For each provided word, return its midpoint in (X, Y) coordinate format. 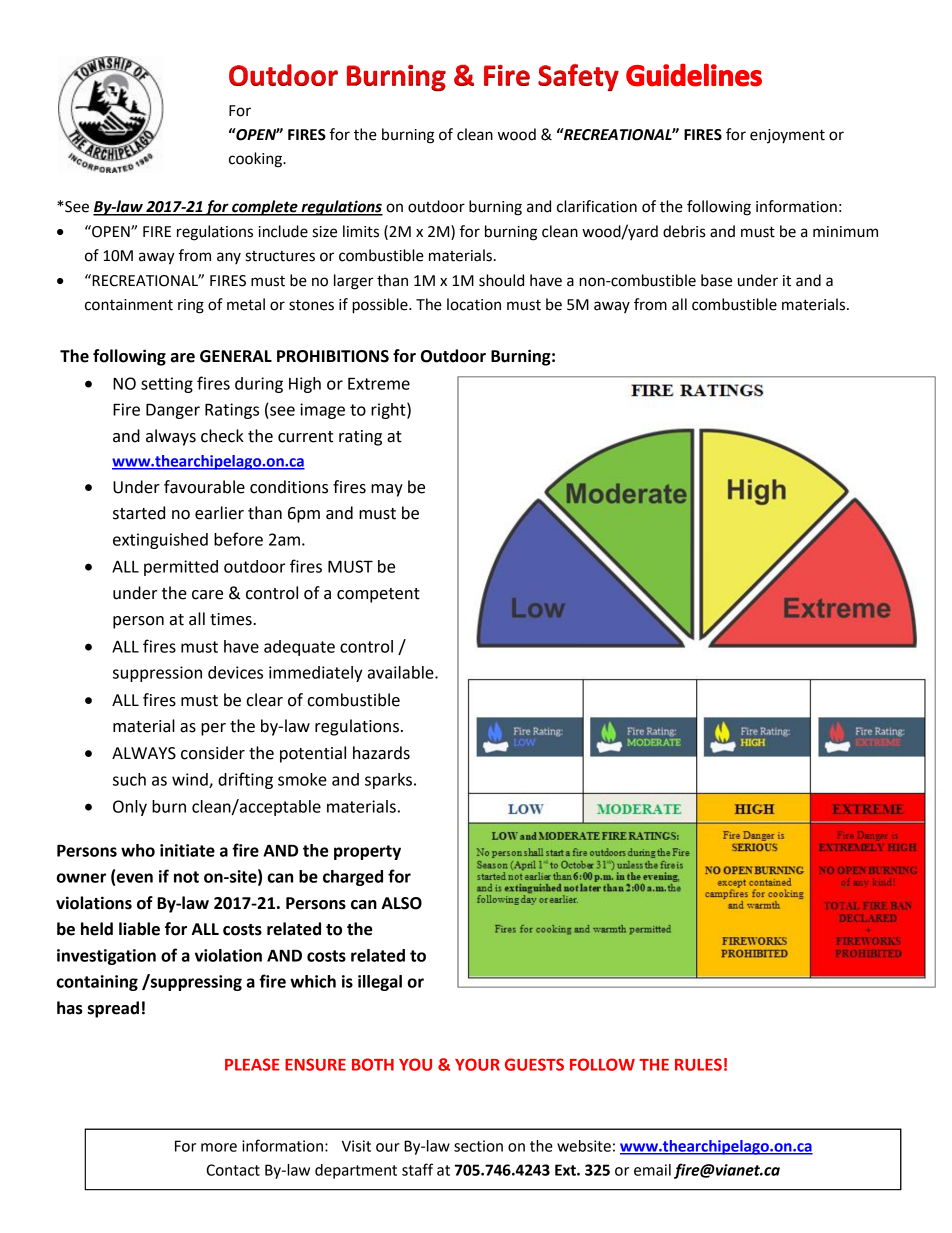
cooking (256, 160)
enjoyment (787, 136)
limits (361, 231)
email (652, 1170)
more (219, 1147)
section (478, 1146)
